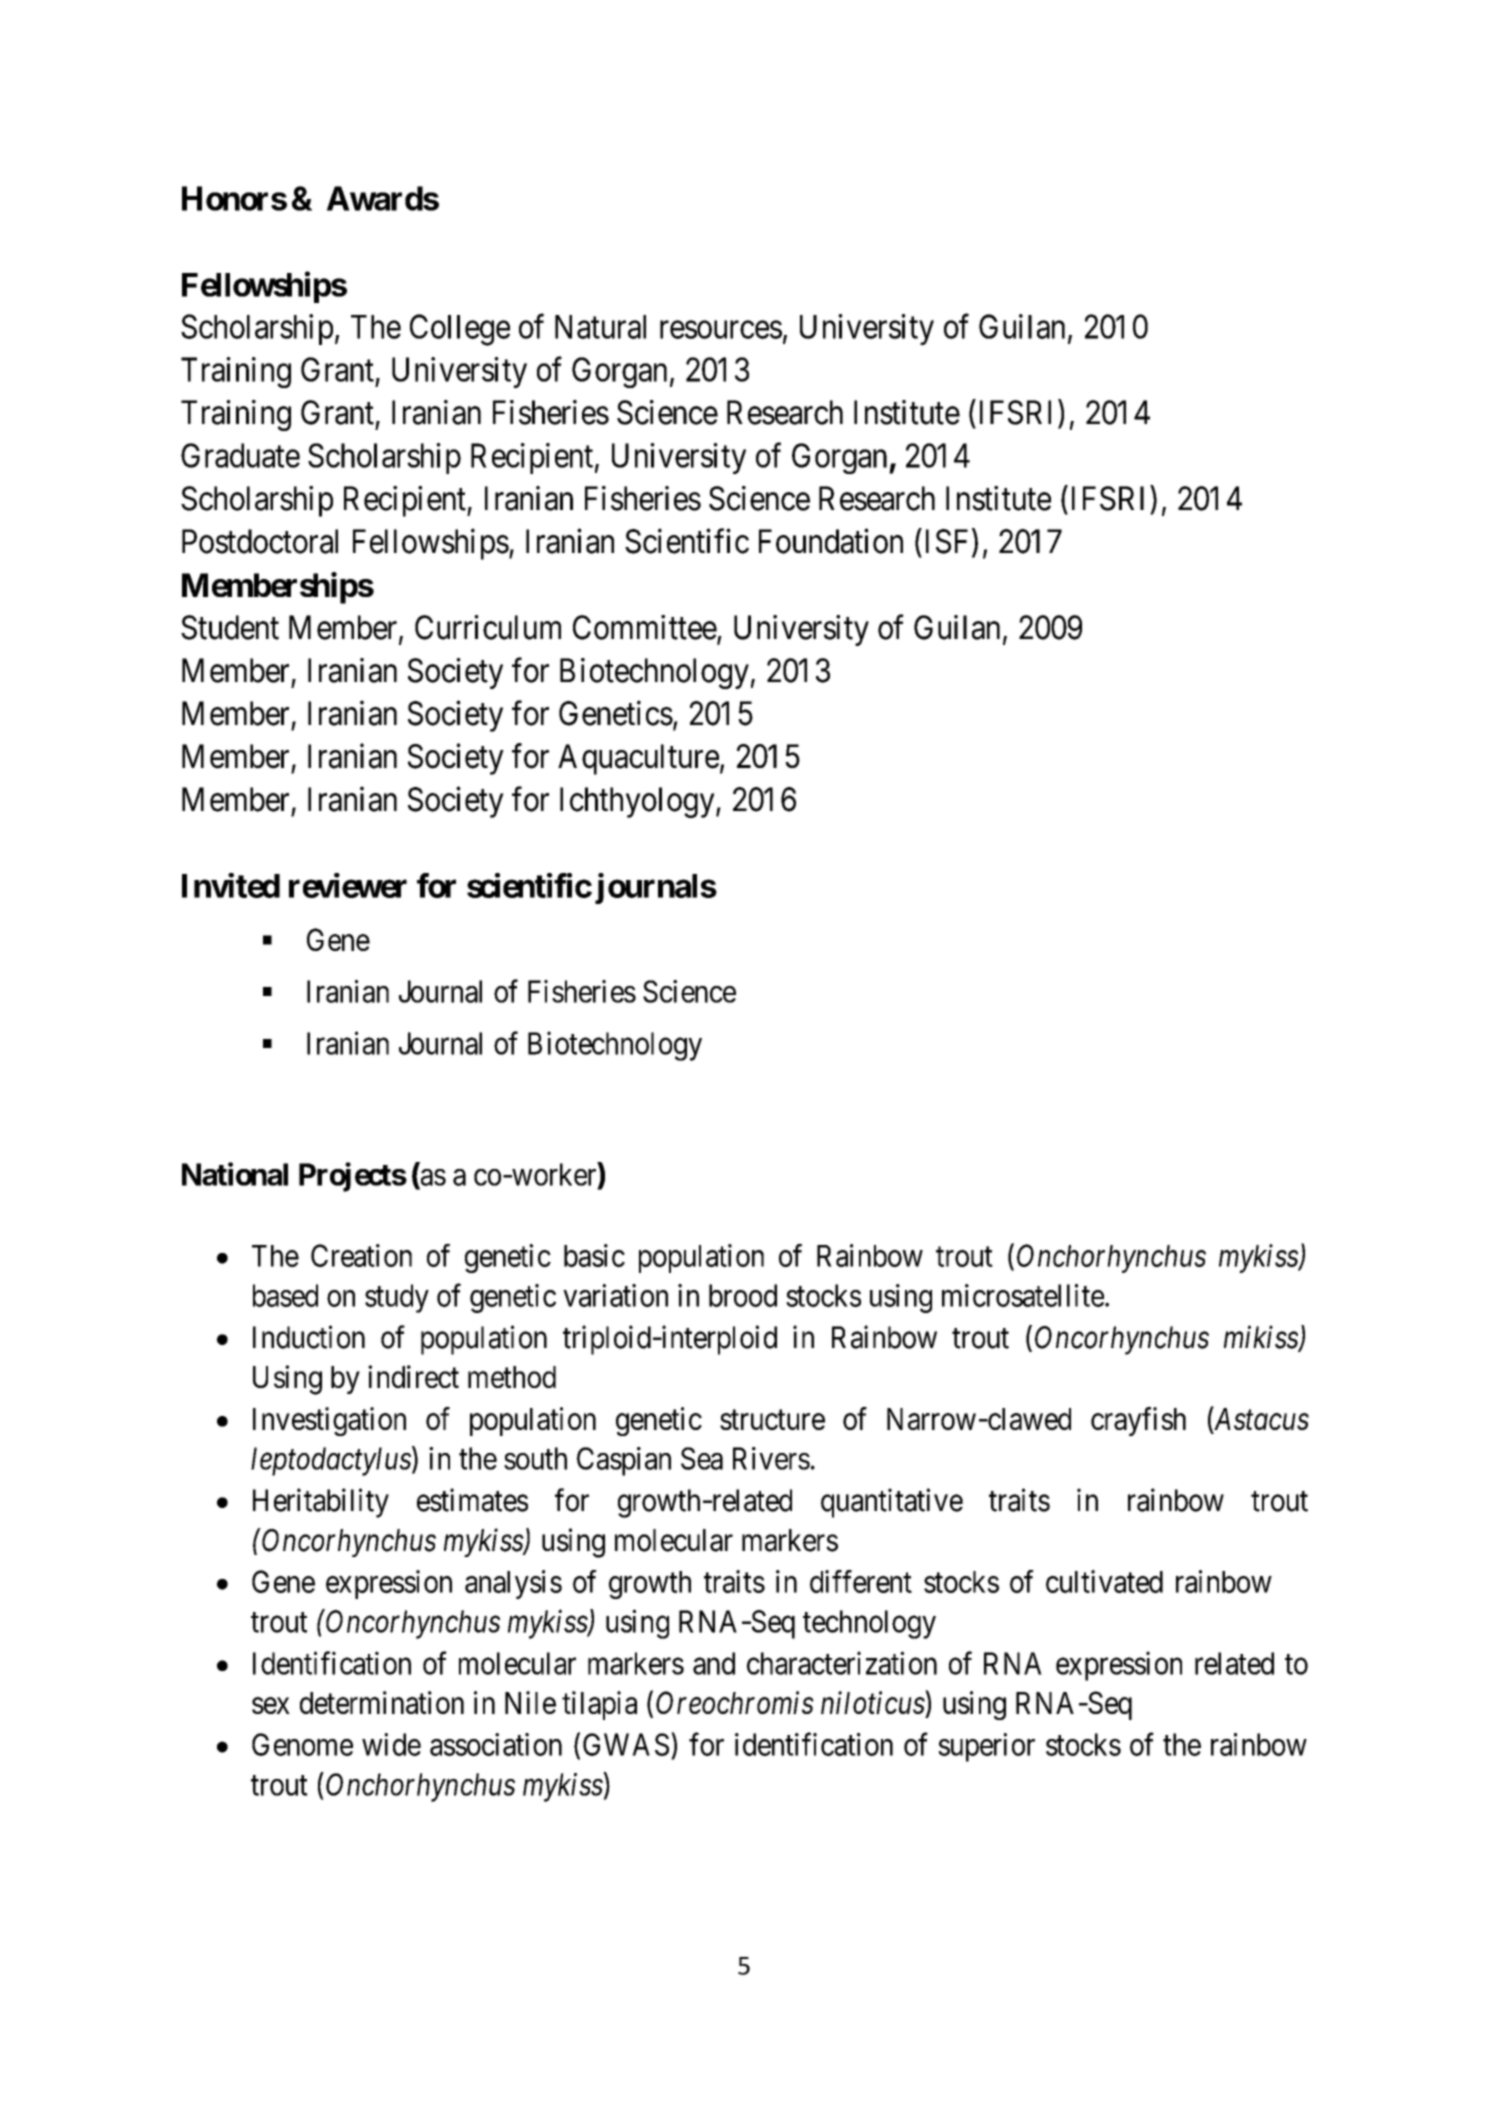  What do you see at coordinates (1138, 1421) in the screenshot?
I see `crayfish` at bounding box center [1138, 1421].
